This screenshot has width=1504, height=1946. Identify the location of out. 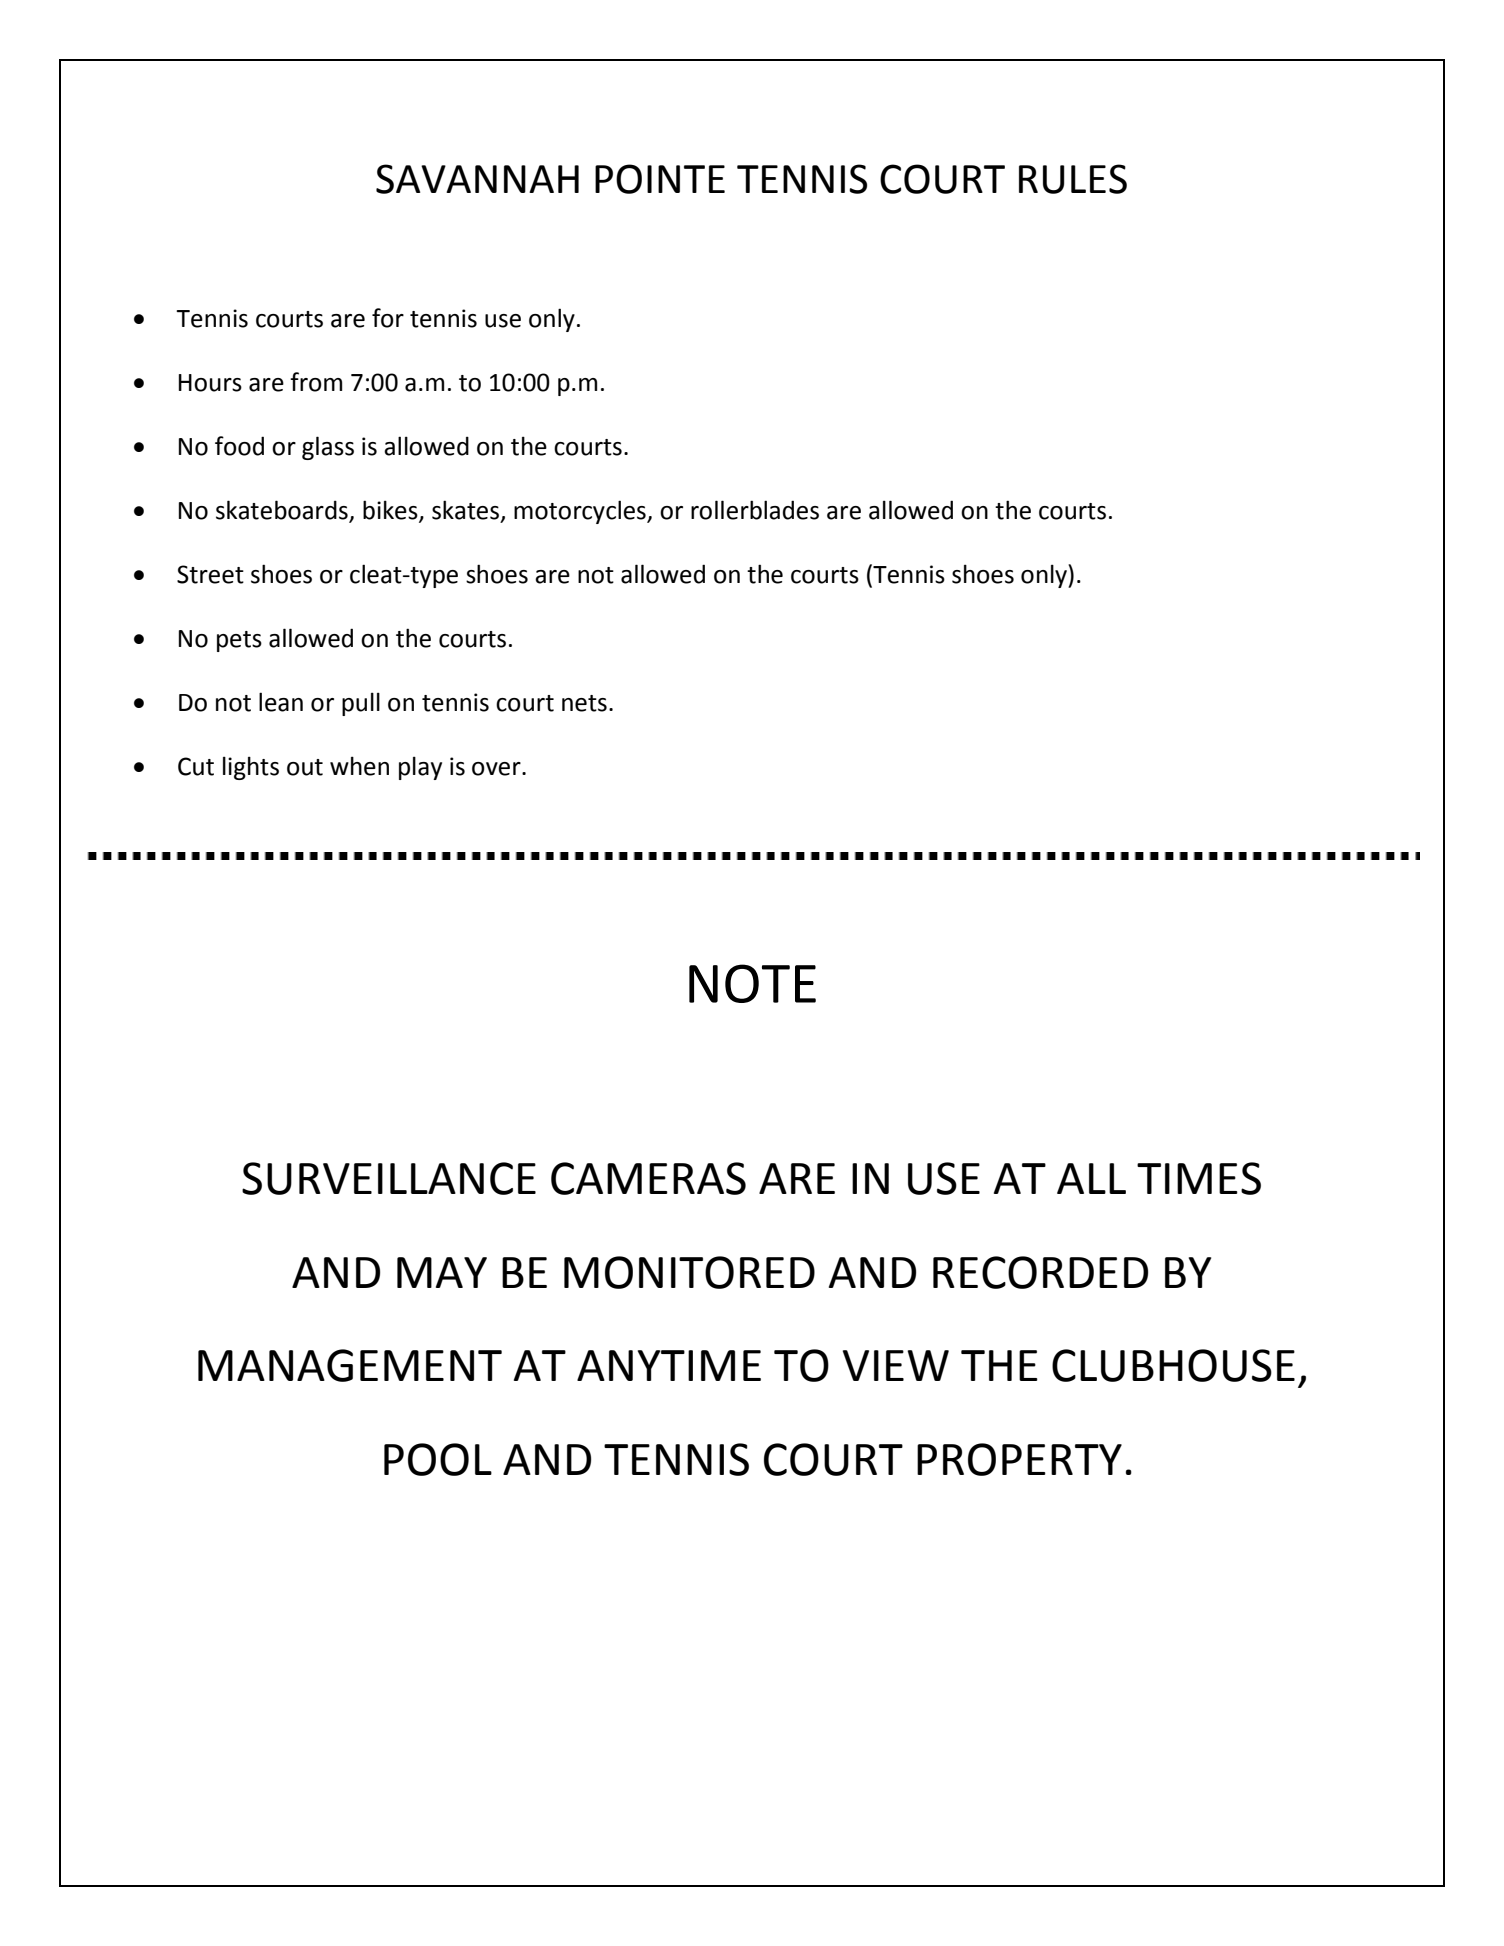
(305, 767).
